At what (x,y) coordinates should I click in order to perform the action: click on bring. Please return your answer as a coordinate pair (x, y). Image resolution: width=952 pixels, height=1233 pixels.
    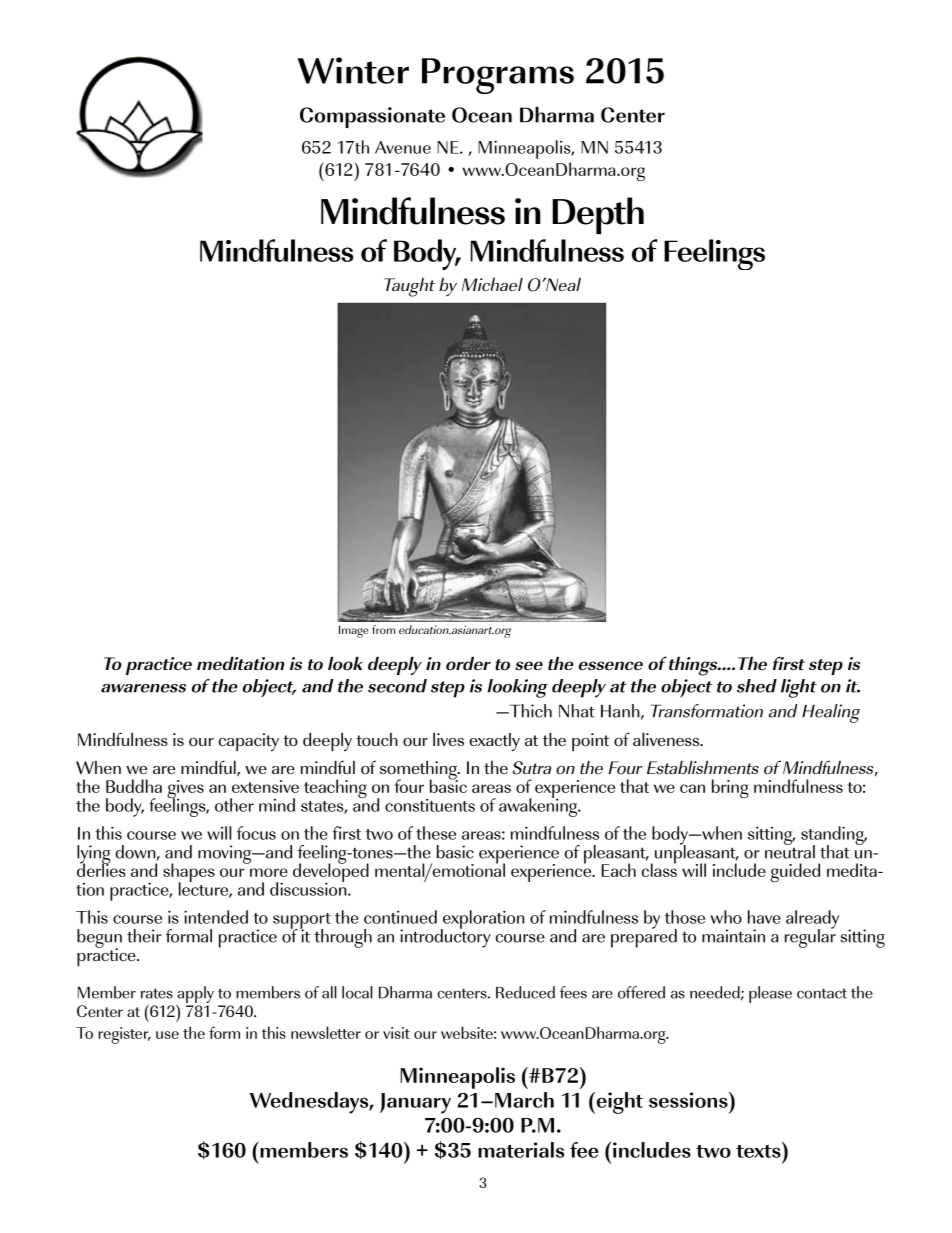
    Looking at the image, I should click on (730, 788).
